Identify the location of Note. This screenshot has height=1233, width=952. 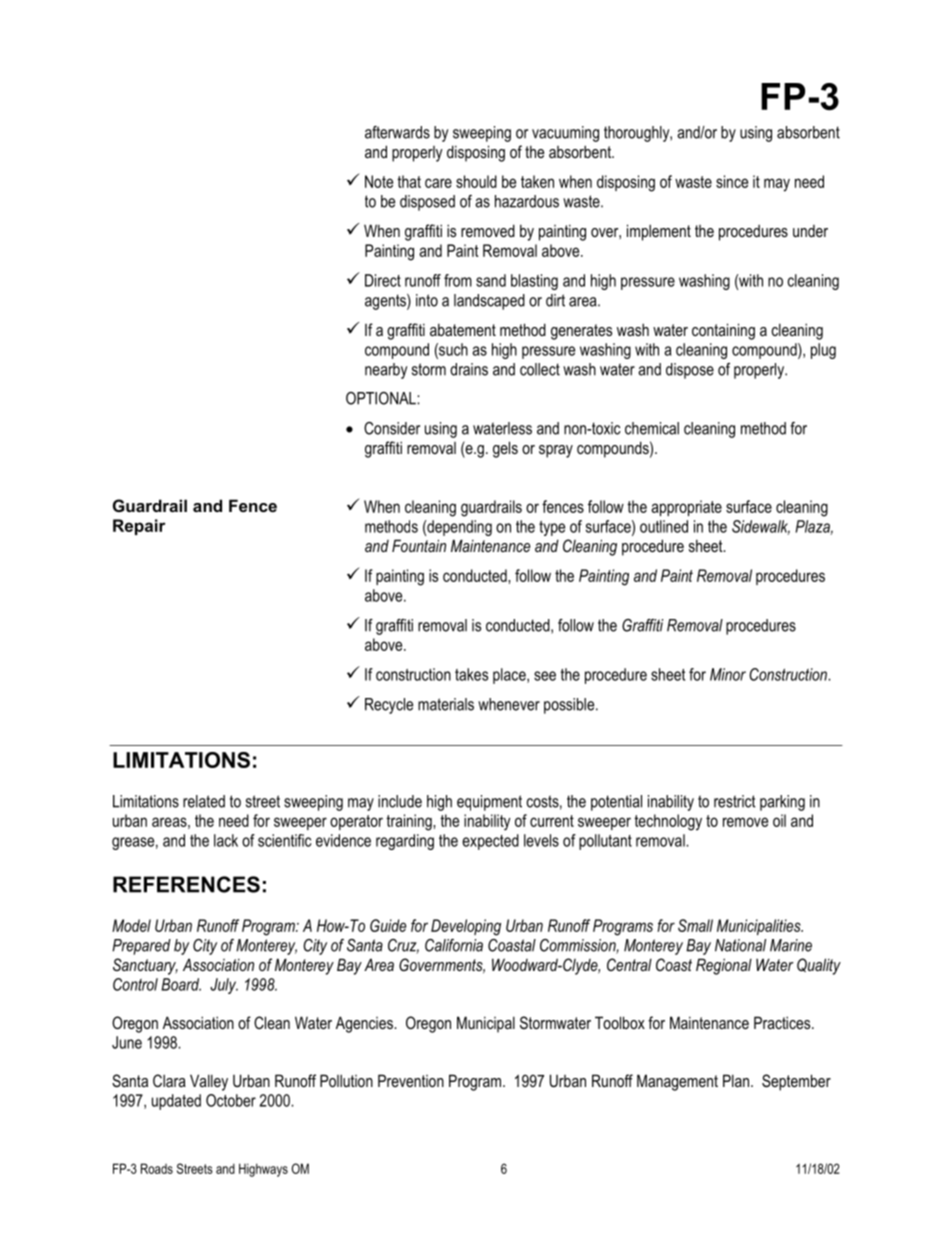
(379, 181).
